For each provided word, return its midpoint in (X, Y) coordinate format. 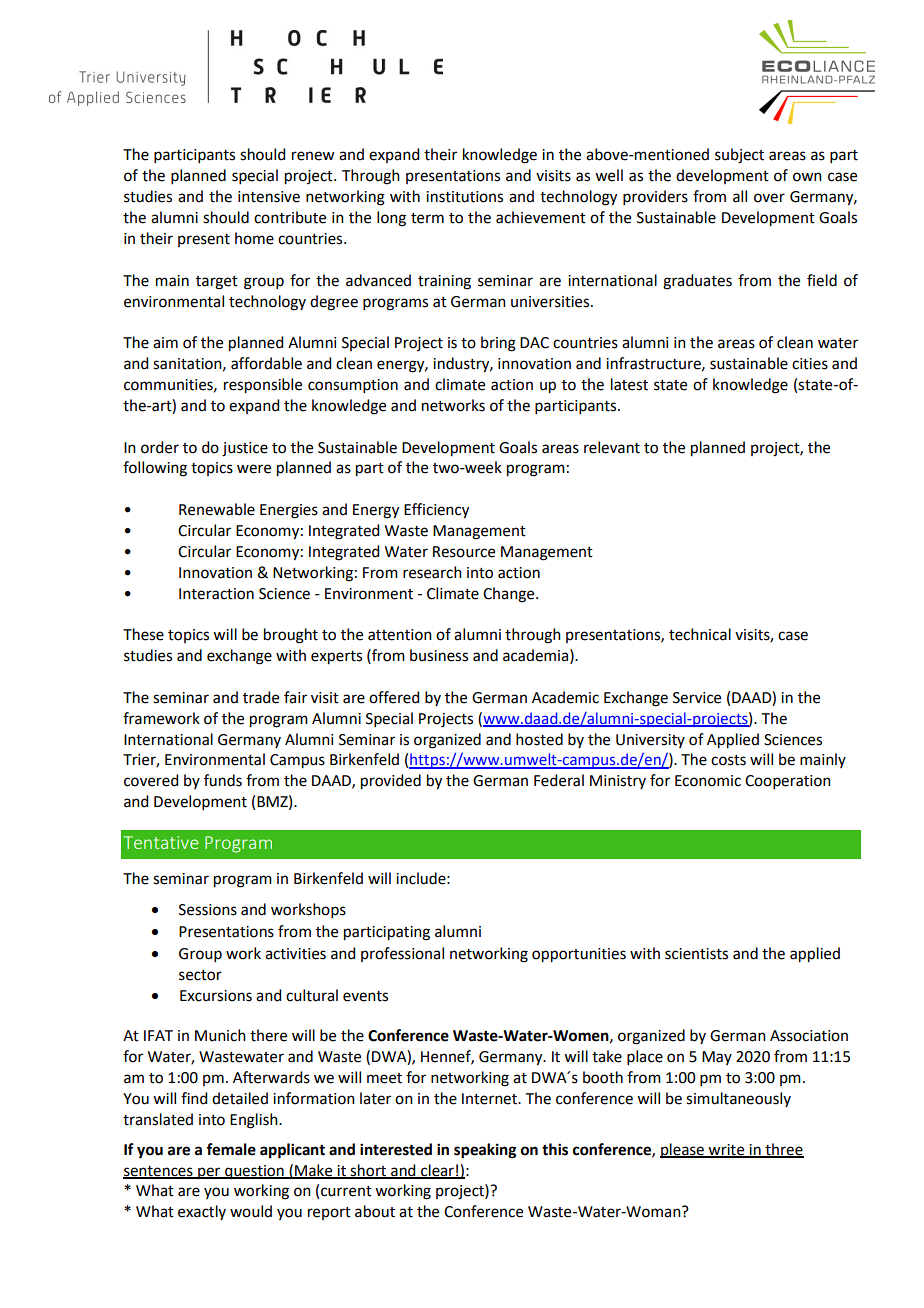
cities (810, 364)
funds (223, 780)
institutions (464, 197)
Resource (464, 552)
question (254, 1172)
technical (700, 634)
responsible (263, 386)
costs (728, 760)
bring (498, 344)
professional (402, 954)
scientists (696, 954)
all (740, 196)
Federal (559, 780)
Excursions (216, 996)
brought (291, 636)
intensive (269, 197)
